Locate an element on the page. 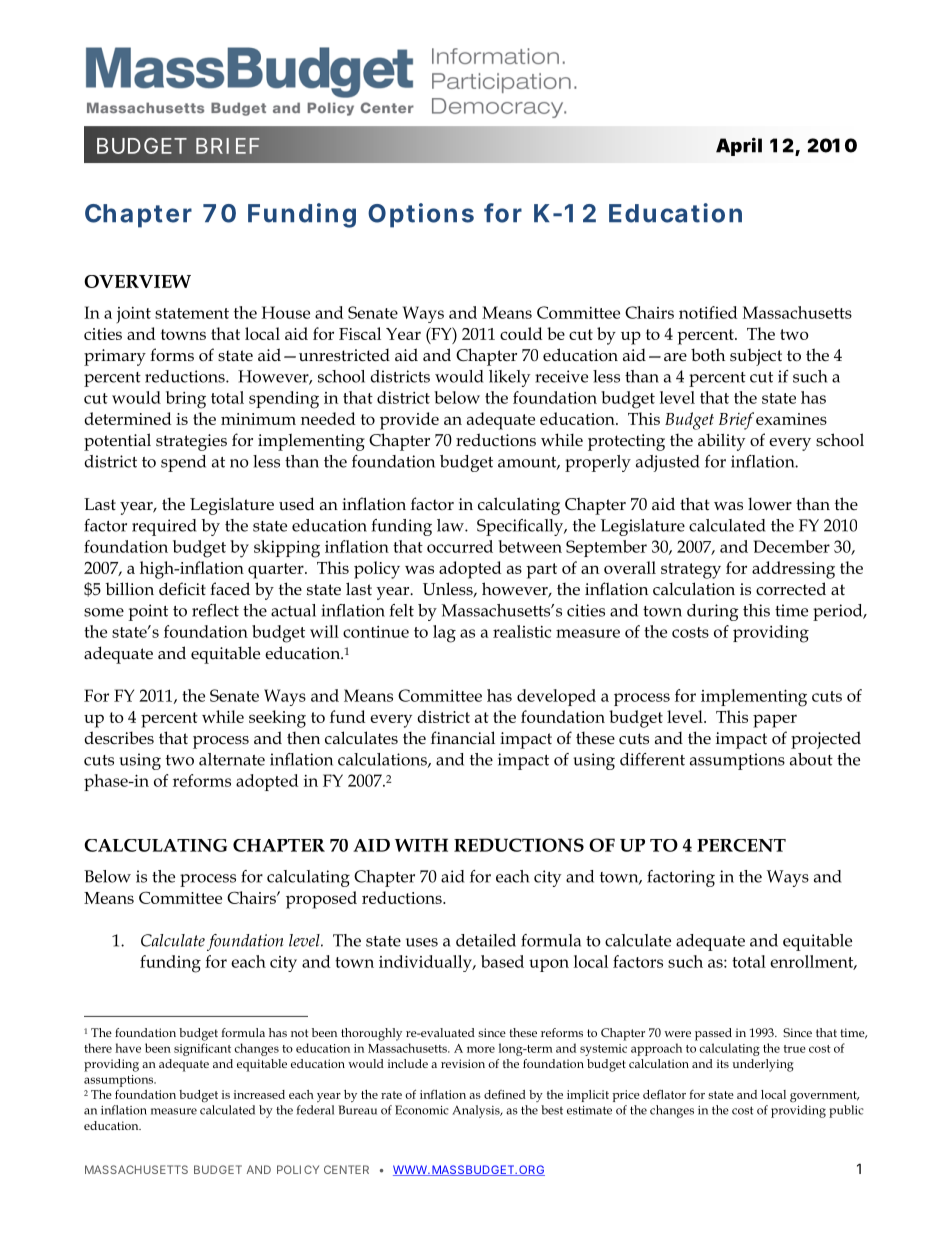 This document has width=952, height=1233. Options is located at coordinates (421, 215).
